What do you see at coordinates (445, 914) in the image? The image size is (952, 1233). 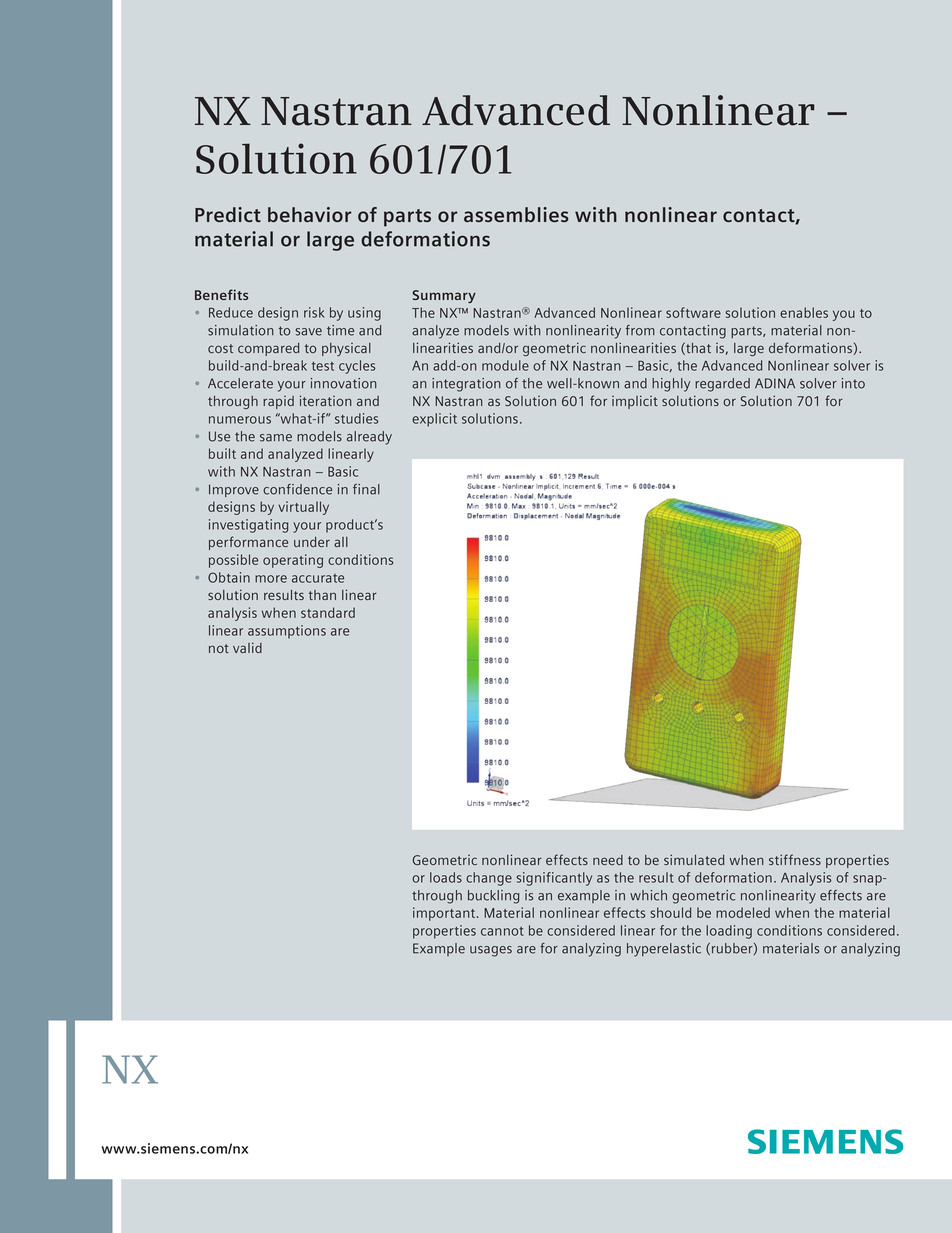 I see `important` at bounding box center [445, 914].
